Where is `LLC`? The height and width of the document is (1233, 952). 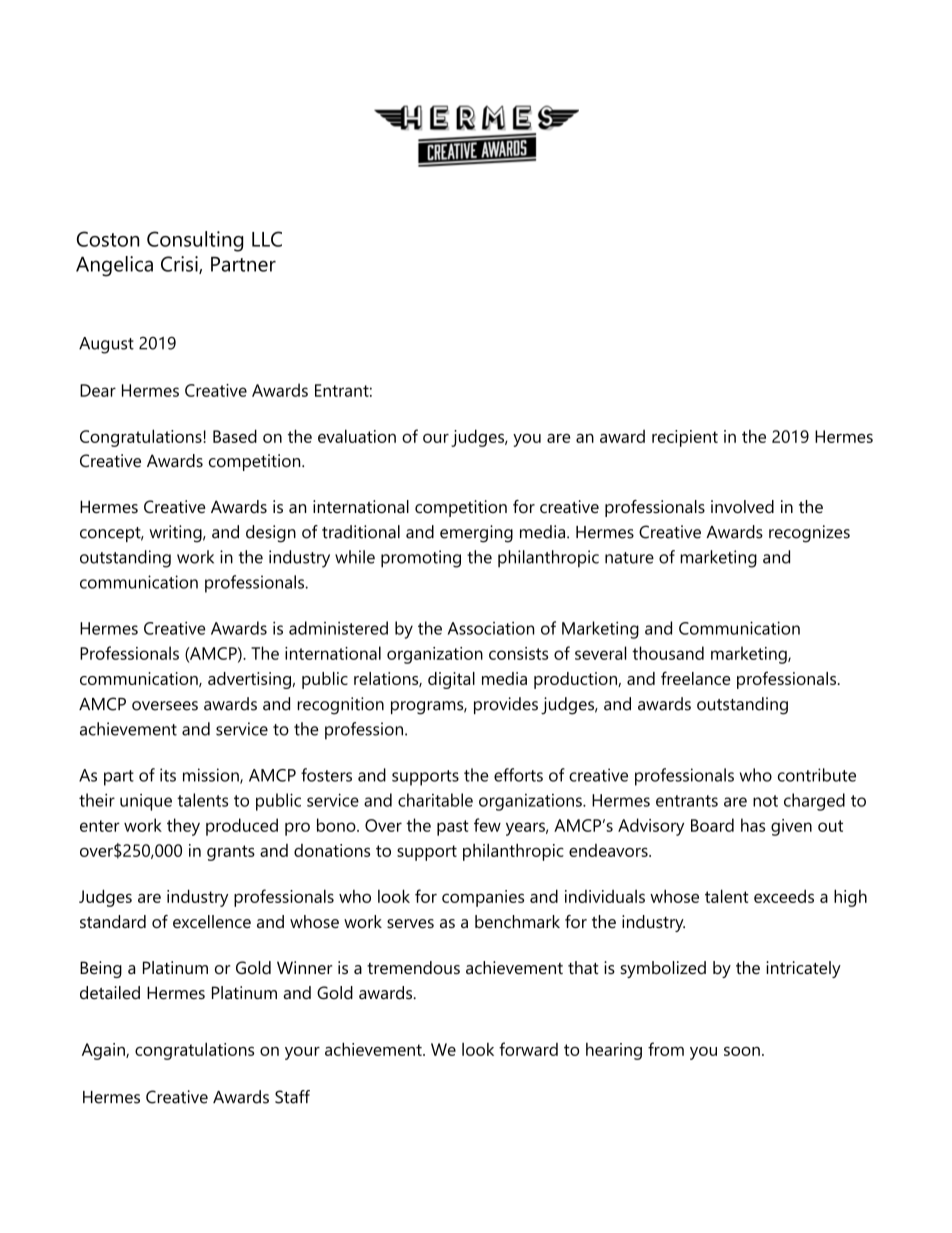 LLC is located at coordinates (267, 239).
